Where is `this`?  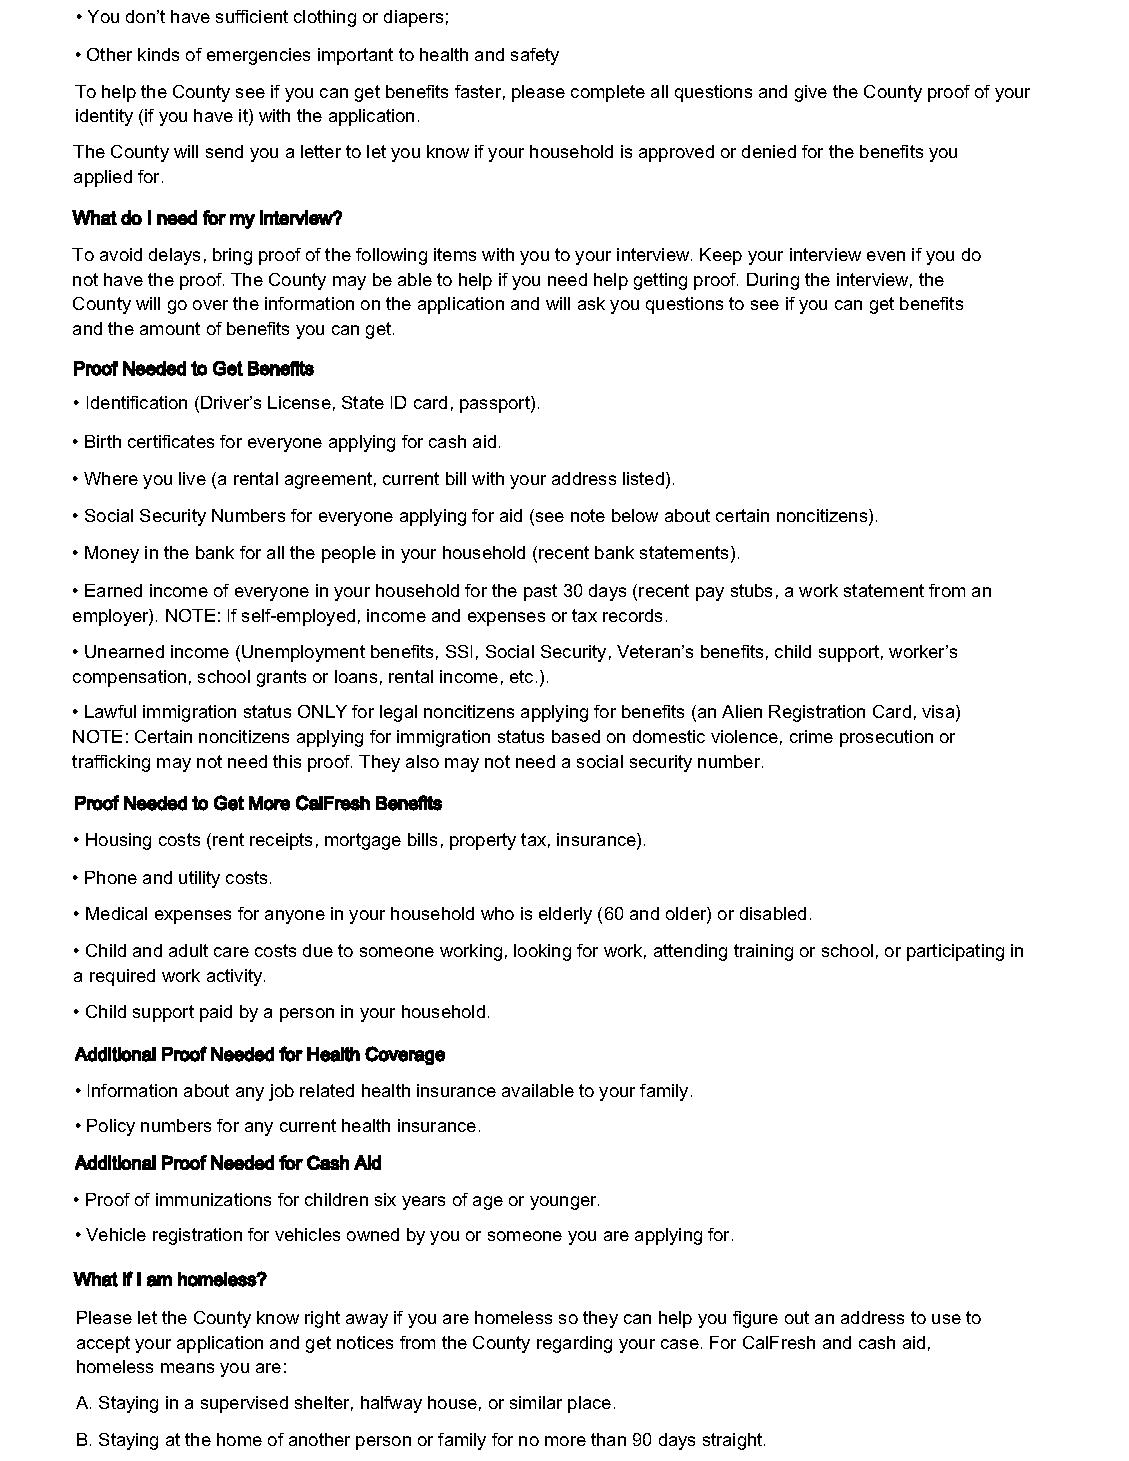
this is located at coordinates (287, 761).
